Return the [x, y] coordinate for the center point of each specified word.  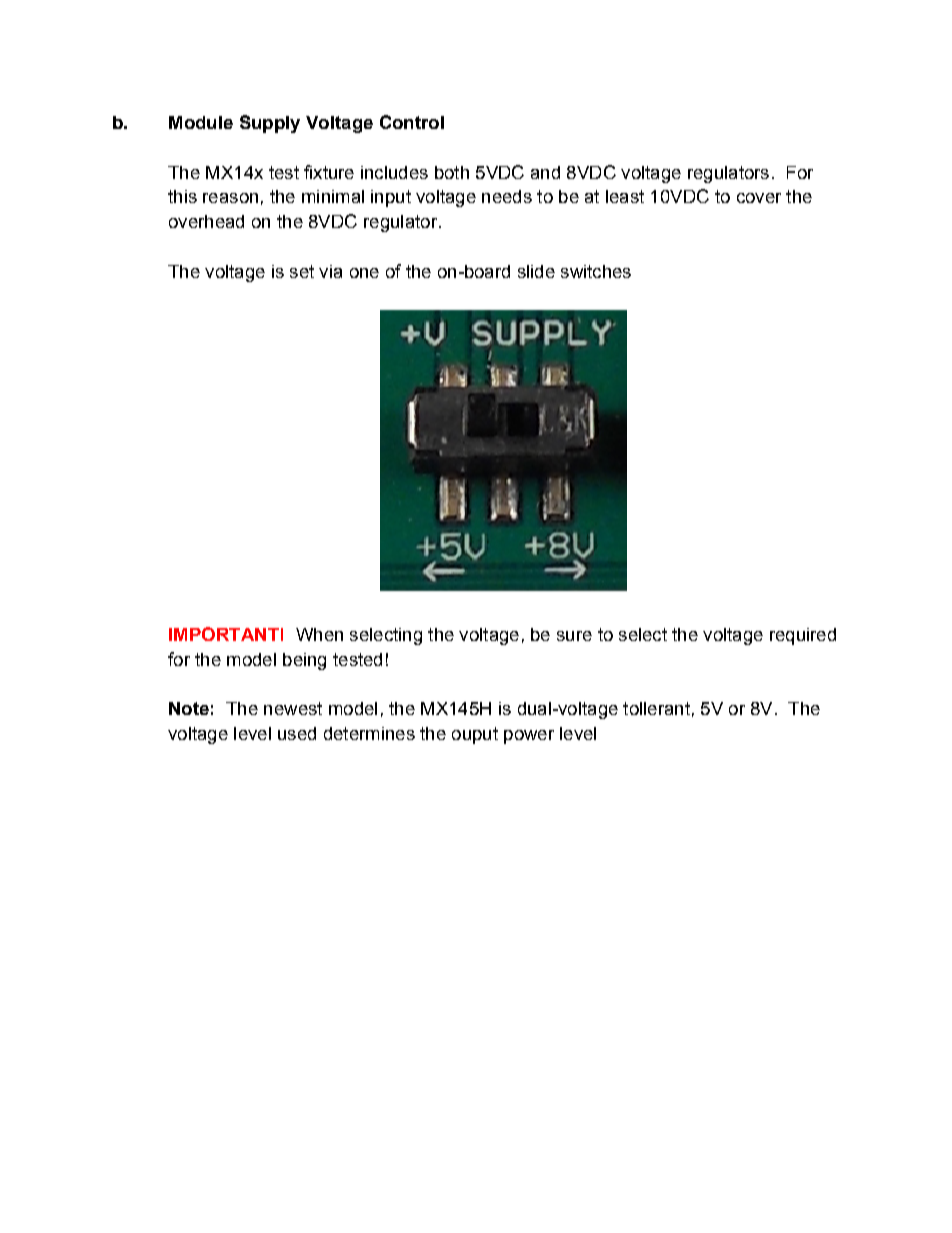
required [803, 636]
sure [574, 636]
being [304, 661]
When [319, 634]
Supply [270, 124]
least [625, 196]
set [302, 271]
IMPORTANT [224, 634]
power [529, 737]
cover [759, 198]
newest [293, 708]
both [452, 172]
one [364, 273]
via [330, 271]
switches [596, 271]
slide [536, 271]
